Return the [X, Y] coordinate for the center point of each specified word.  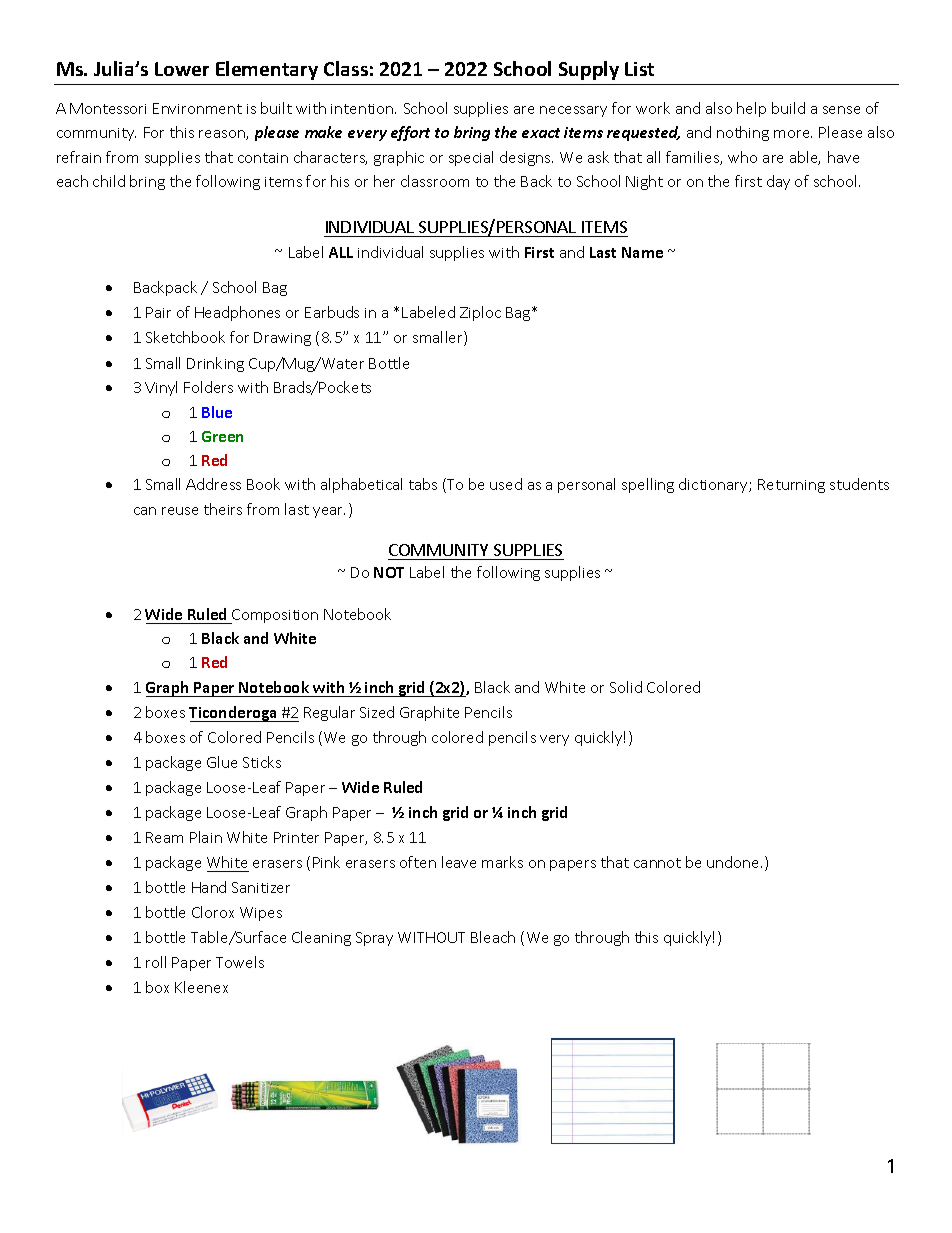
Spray [374, 939]
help [751, 109]
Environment [197, 108]
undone [734, 862]
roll [156, 962]
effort [410, 133]
